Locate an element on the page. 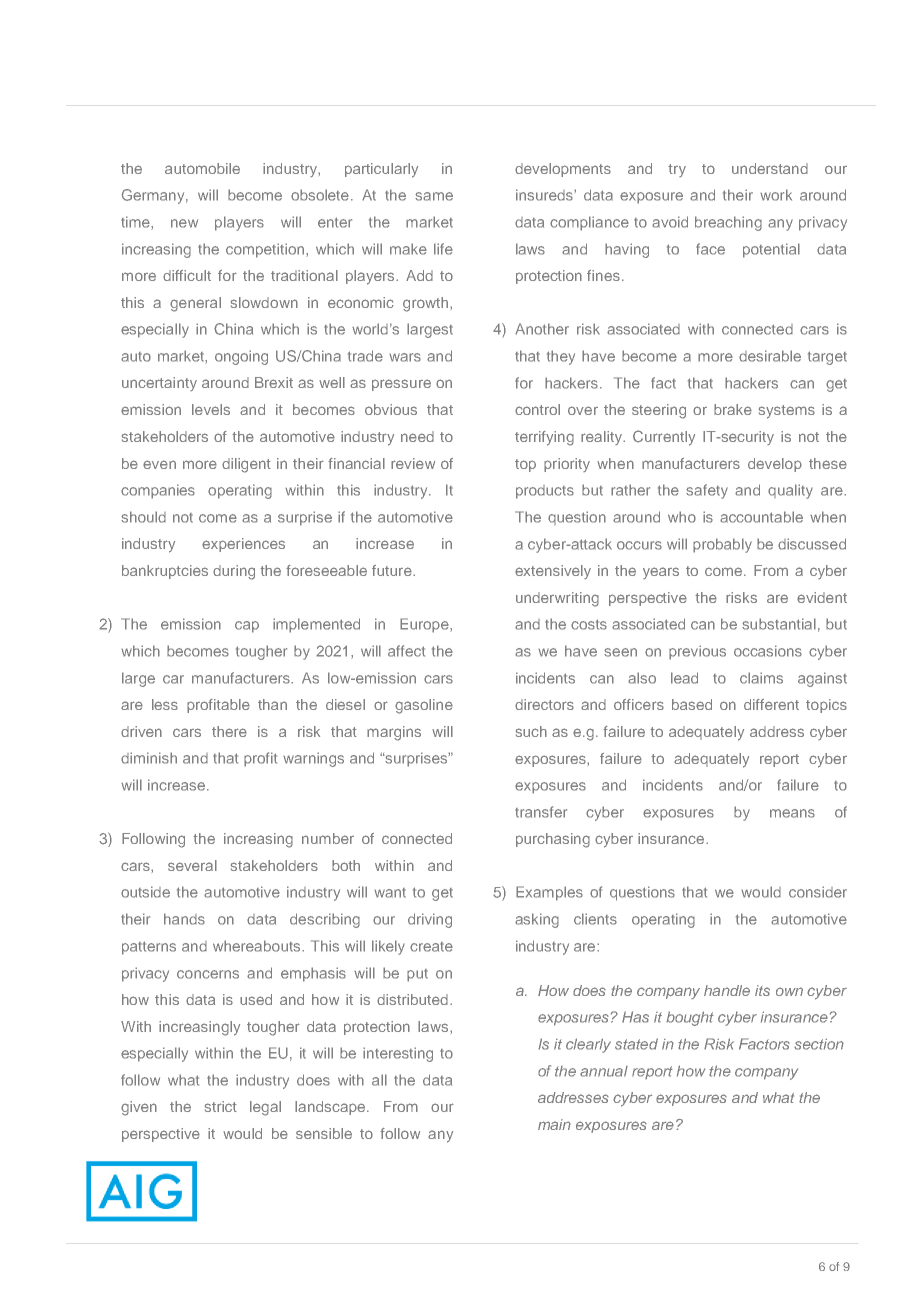  than is located at coordinates (272, 704).
